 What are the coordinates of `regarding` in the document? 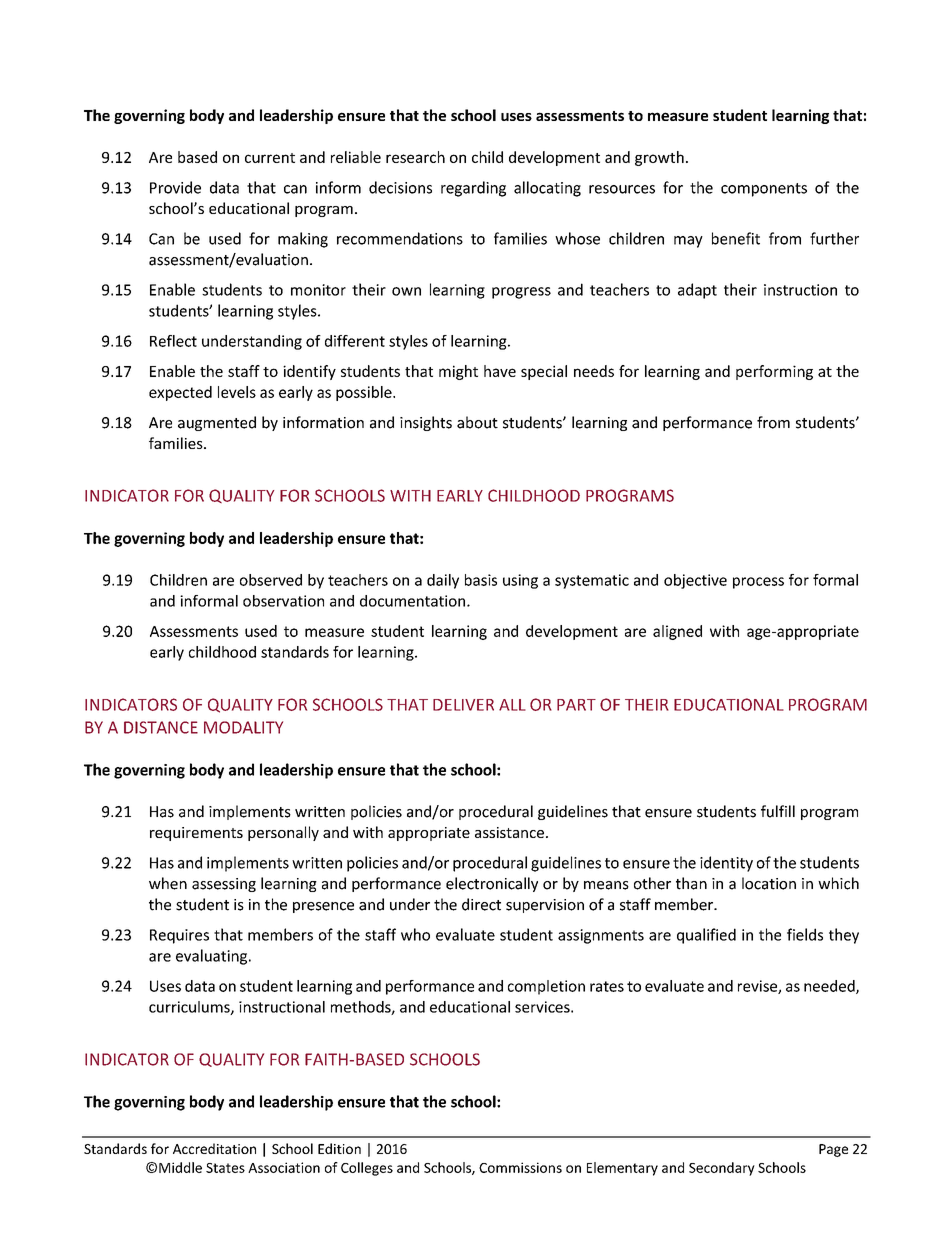 It's located at (473, 189).
